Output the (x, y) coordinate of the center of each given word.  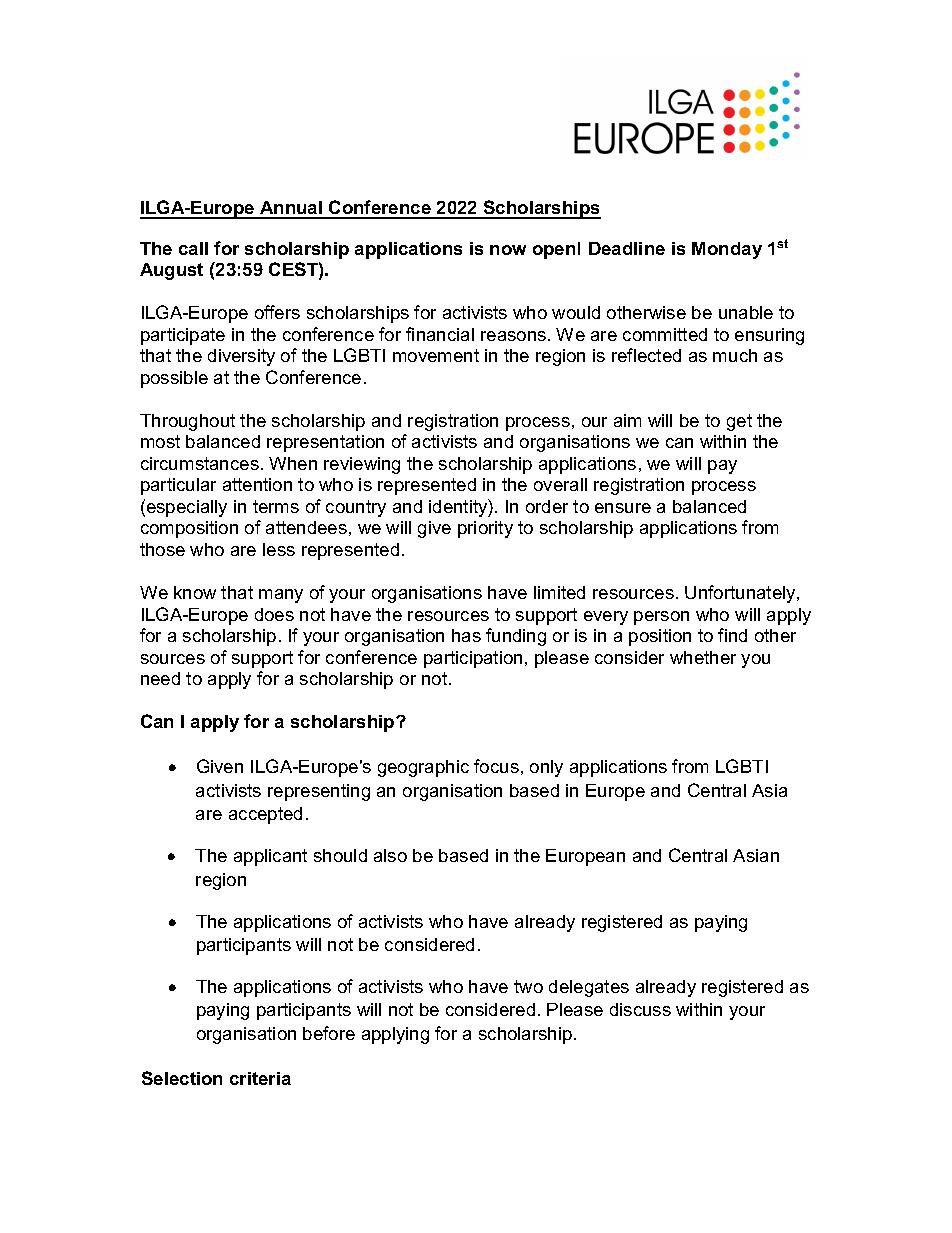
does (274, 614)
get (739, 422)
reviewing (362, 465)
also (390, 855)
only (546, 768)
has (466, 635)
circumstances (200, 463)
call (193, 248)
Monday (727, 250)
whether (703, 657)
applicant (270, 857)
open (554, 252)
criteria (260, 1078)
